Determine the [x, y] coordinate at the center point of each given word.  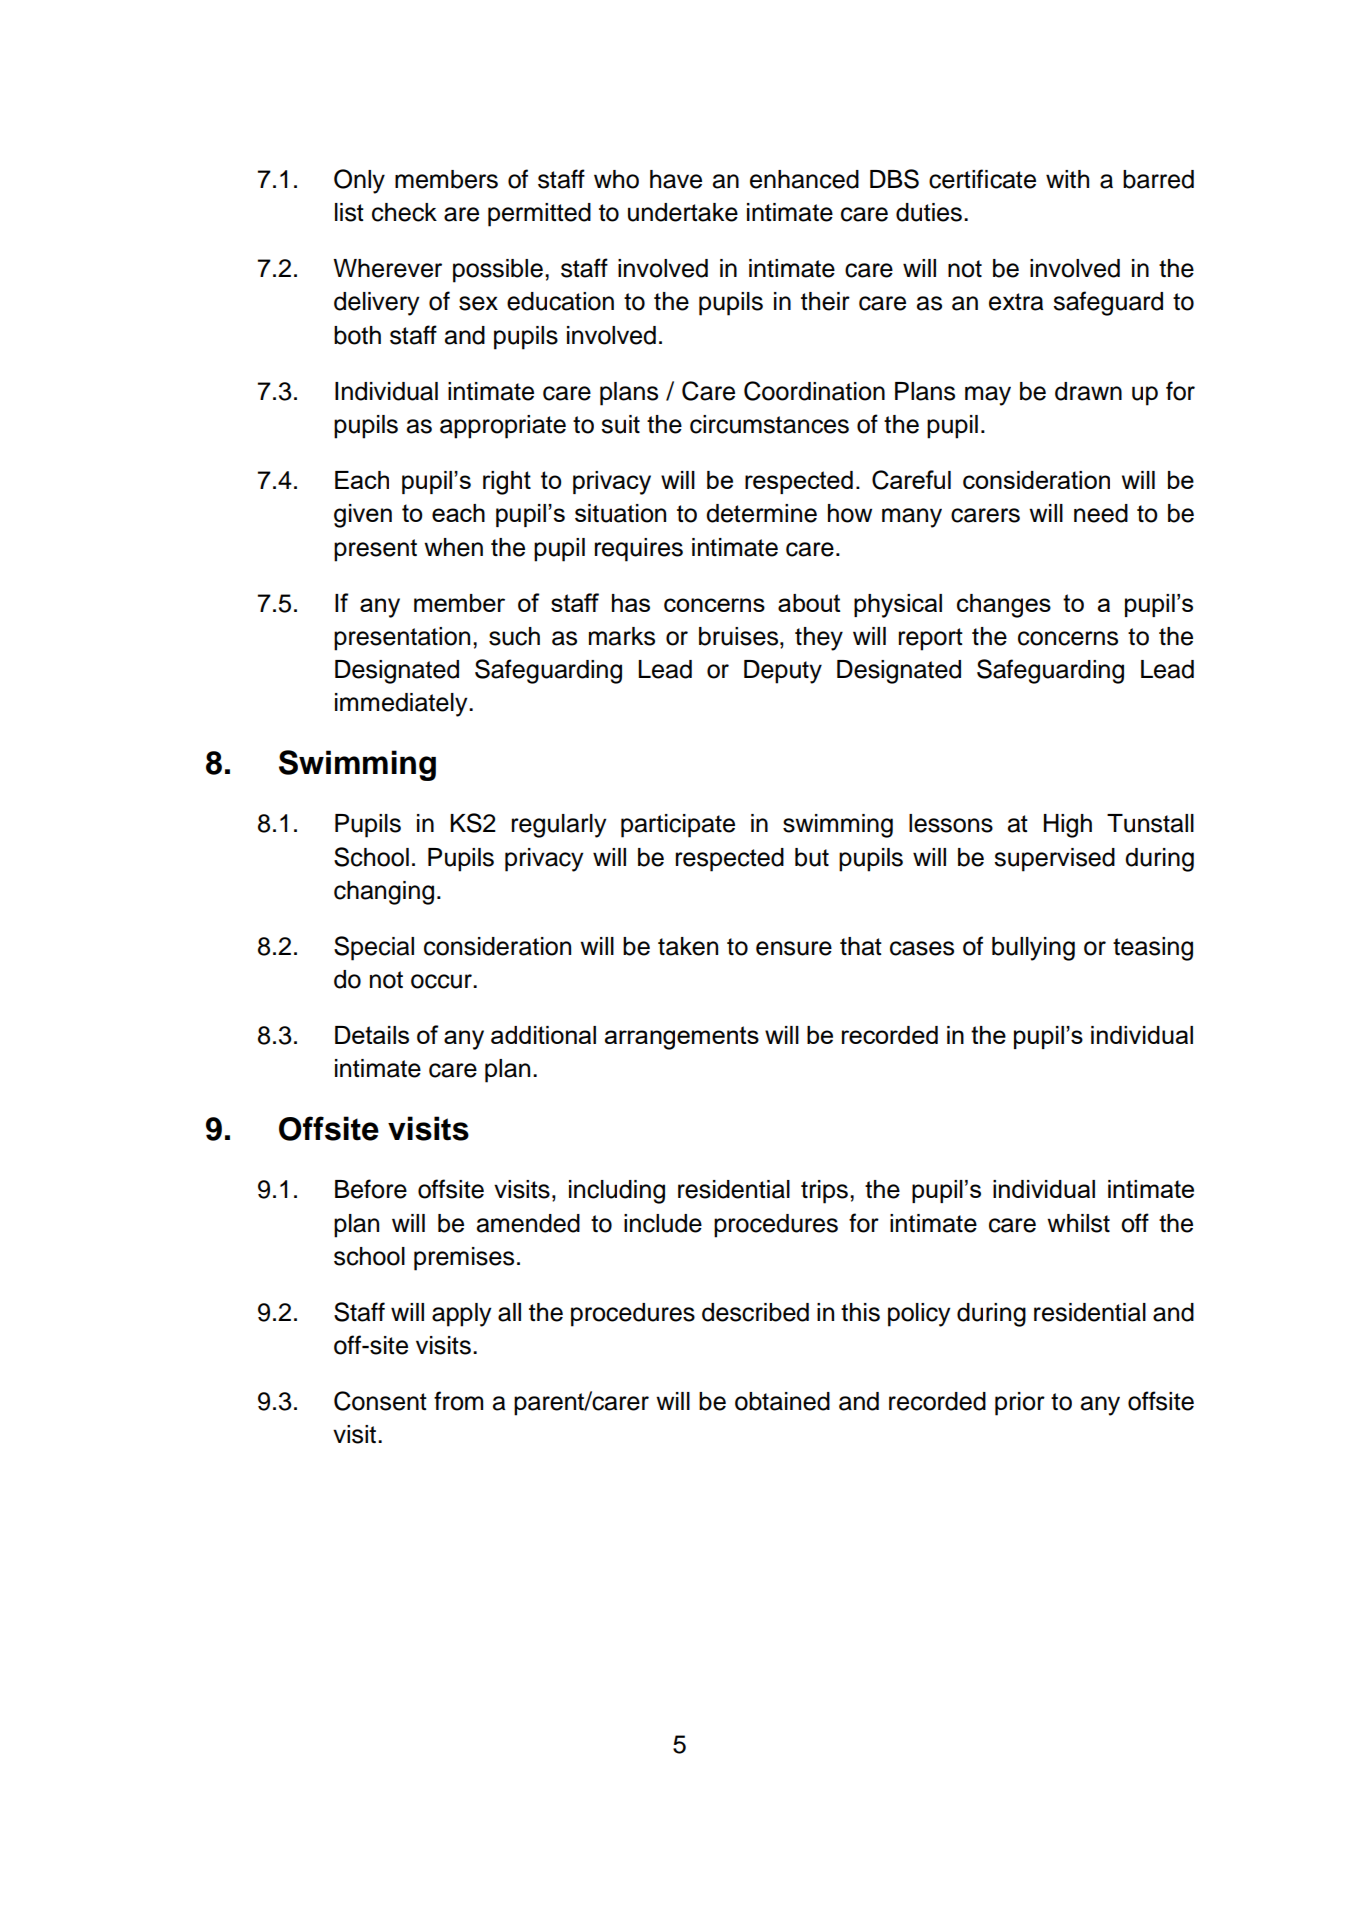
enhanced [804, 179]
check [404, 212]
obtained [782, 1401]
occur [442, 981]
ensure [794, 948]
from [458, 1401]
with [1067, 179]
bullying [1033, 949]
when [453, 547]
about [809, 603]
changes [1004, 606]
